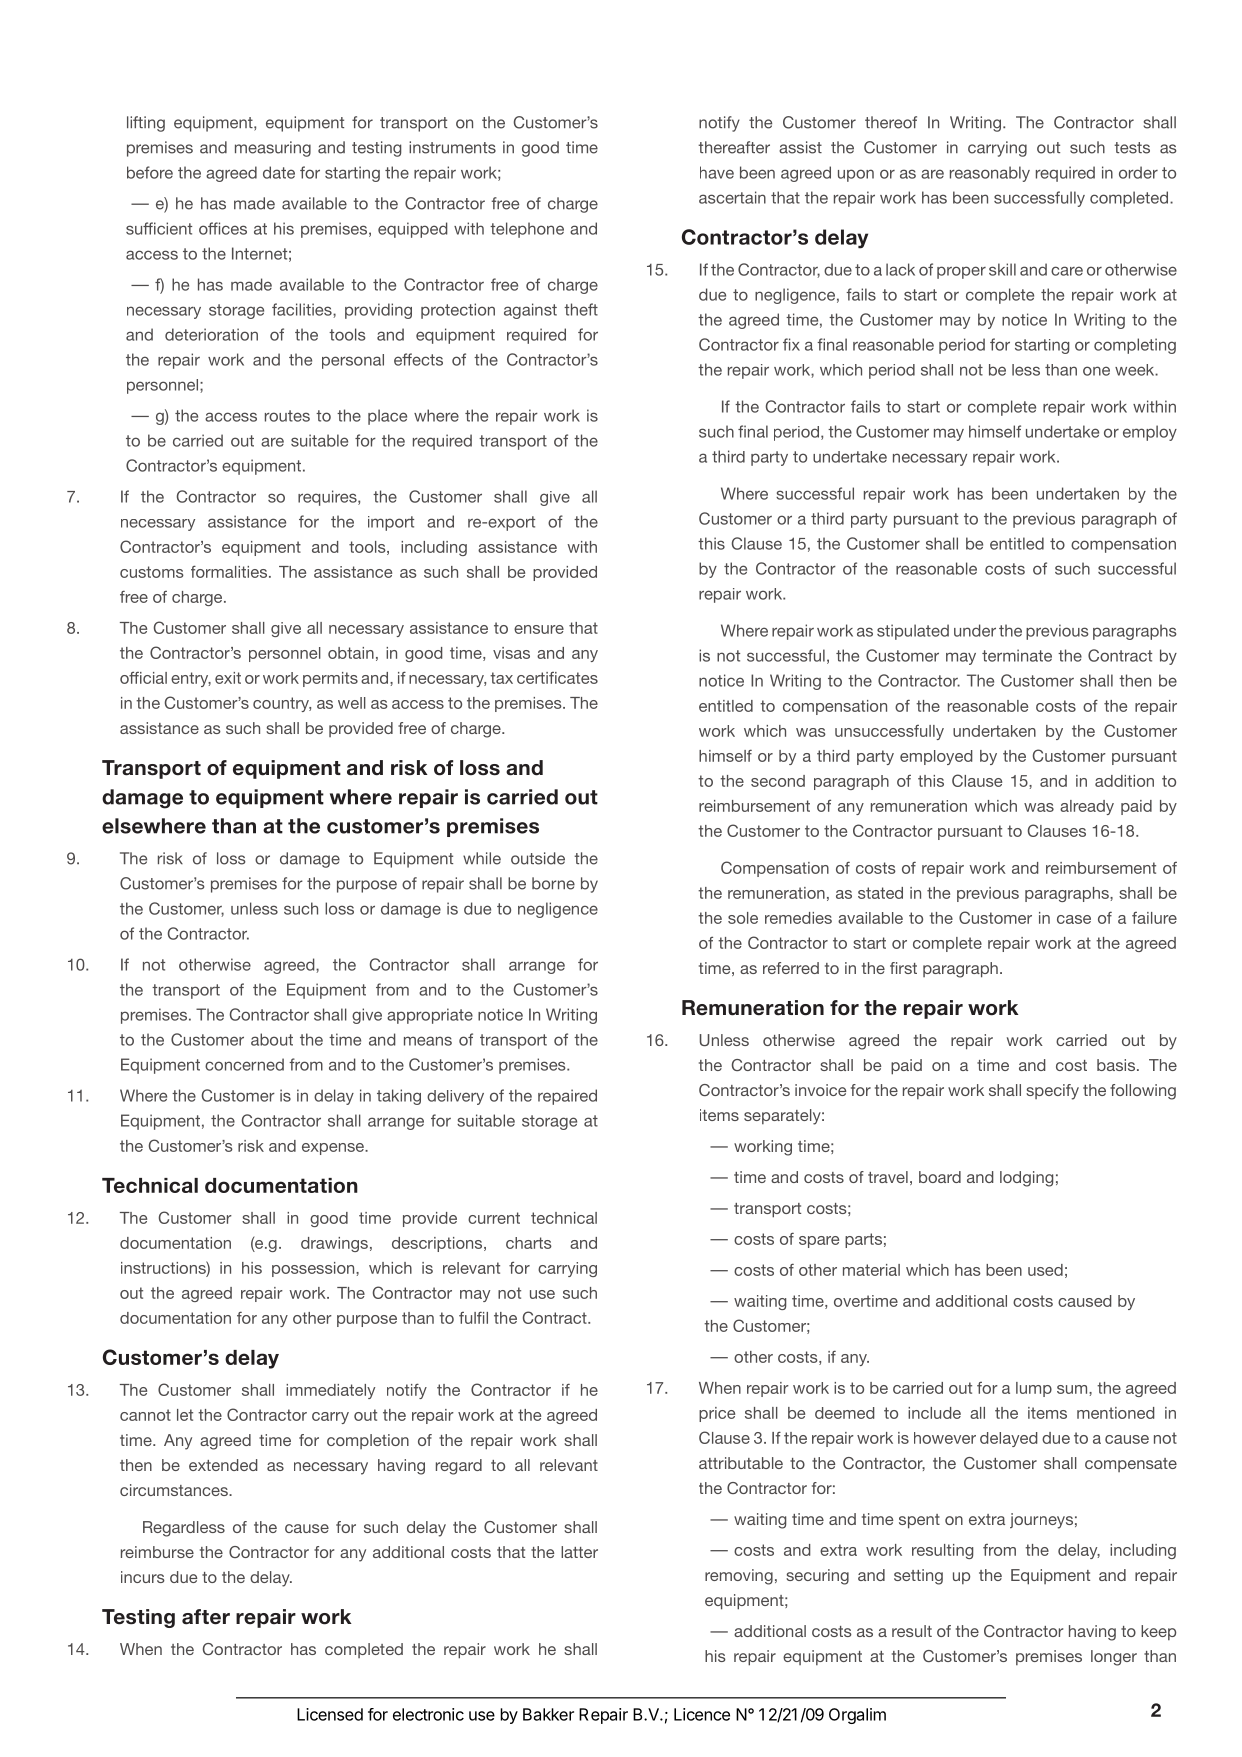 This document has height=1757, width=1242. Describe the element at coordinates (1034, 1389) in the document. I see `lump` at that location.
